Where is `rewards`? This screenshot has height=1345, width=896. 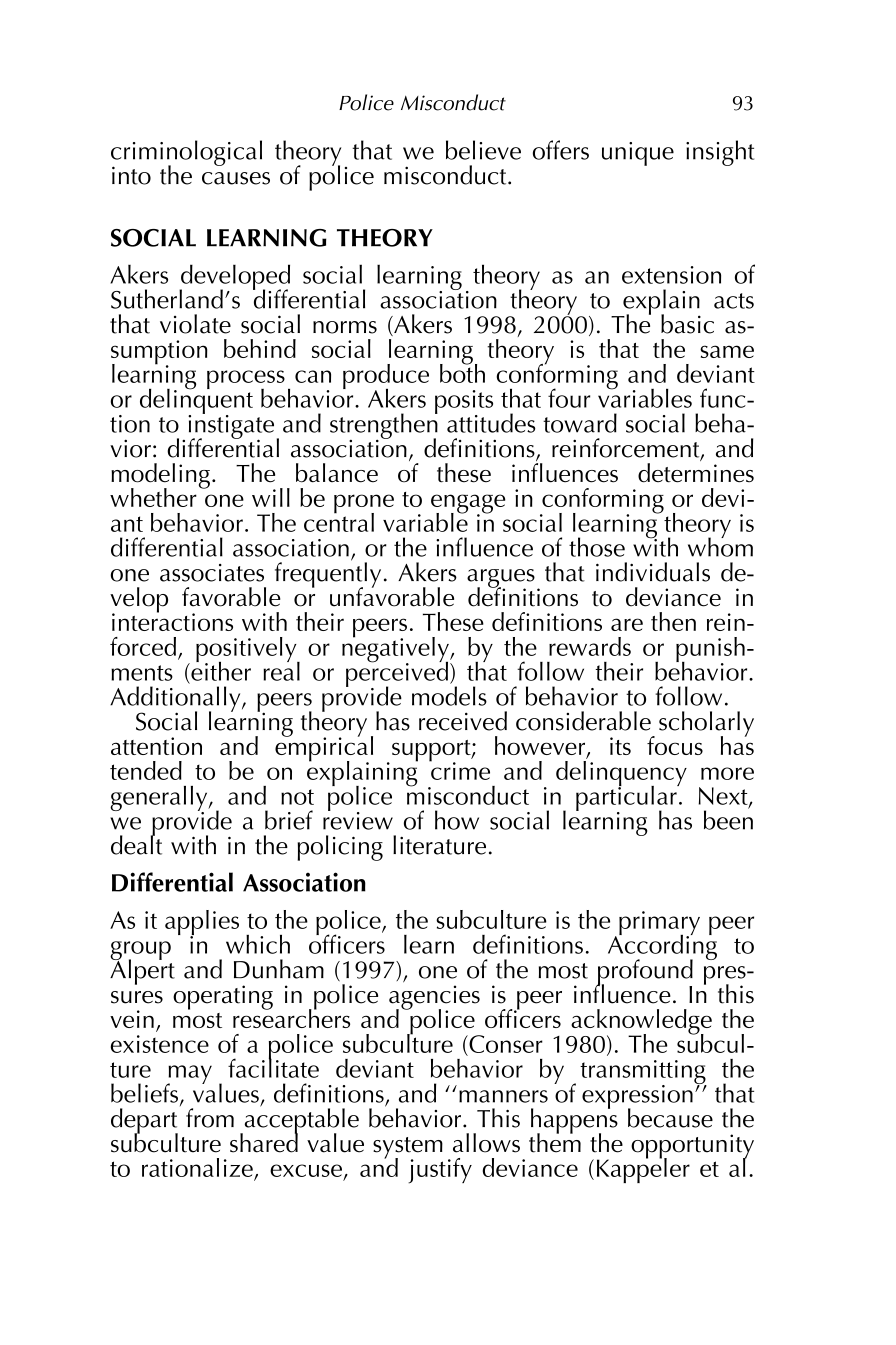 rewards is located at coordinates (590, 646).
